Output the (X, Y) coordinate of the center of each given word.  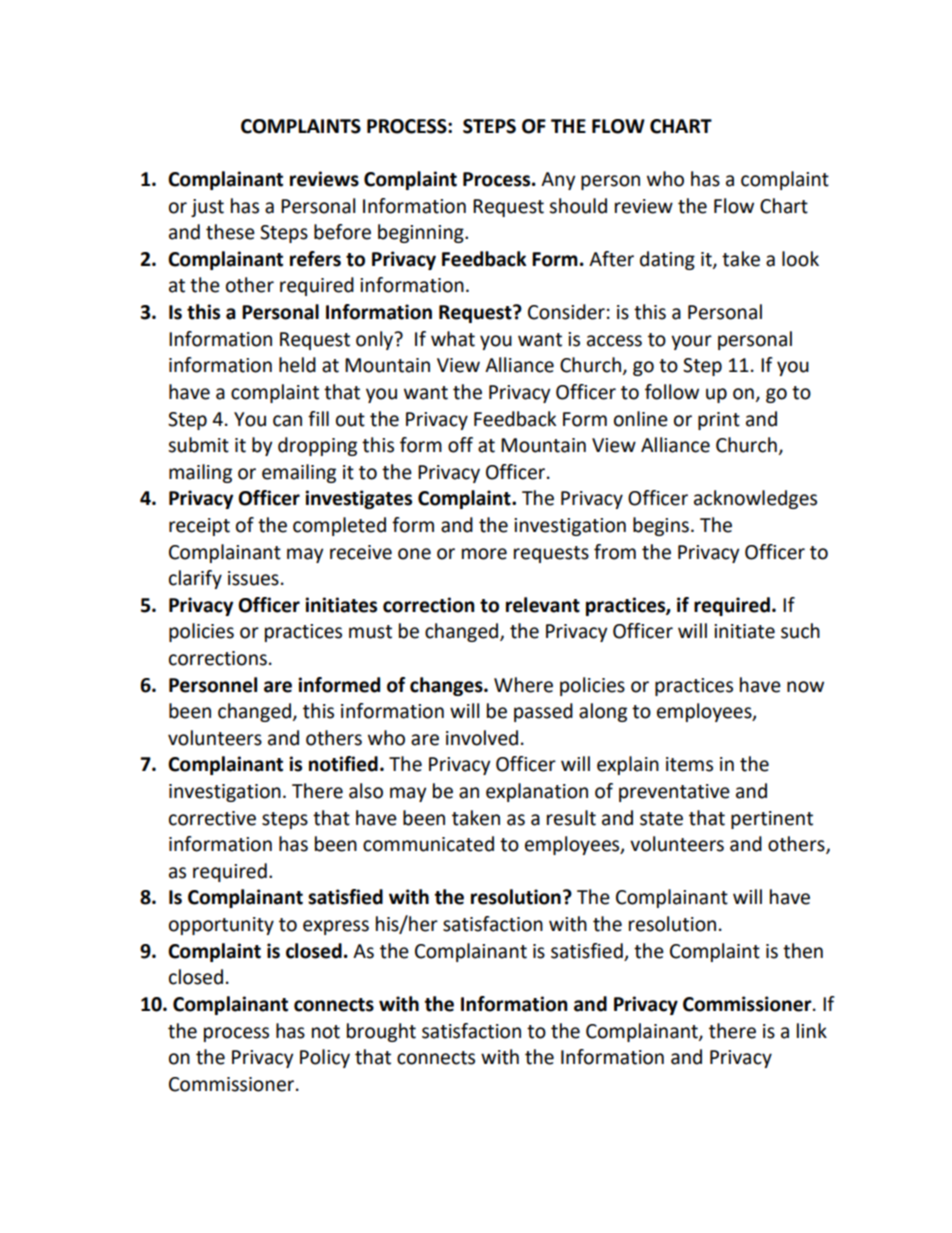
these (230, 232)
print (719, 421)
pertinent (772, 820)
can (287, 421)
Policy (325, 1058)
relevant (543, 605)
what (453, 339)
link (812, 1030)
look (800, 259)
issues (253, 578)
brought (381, 1032)
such (800, 631)
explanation (537, 792)
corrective (212, 818)
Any (558, 181)
